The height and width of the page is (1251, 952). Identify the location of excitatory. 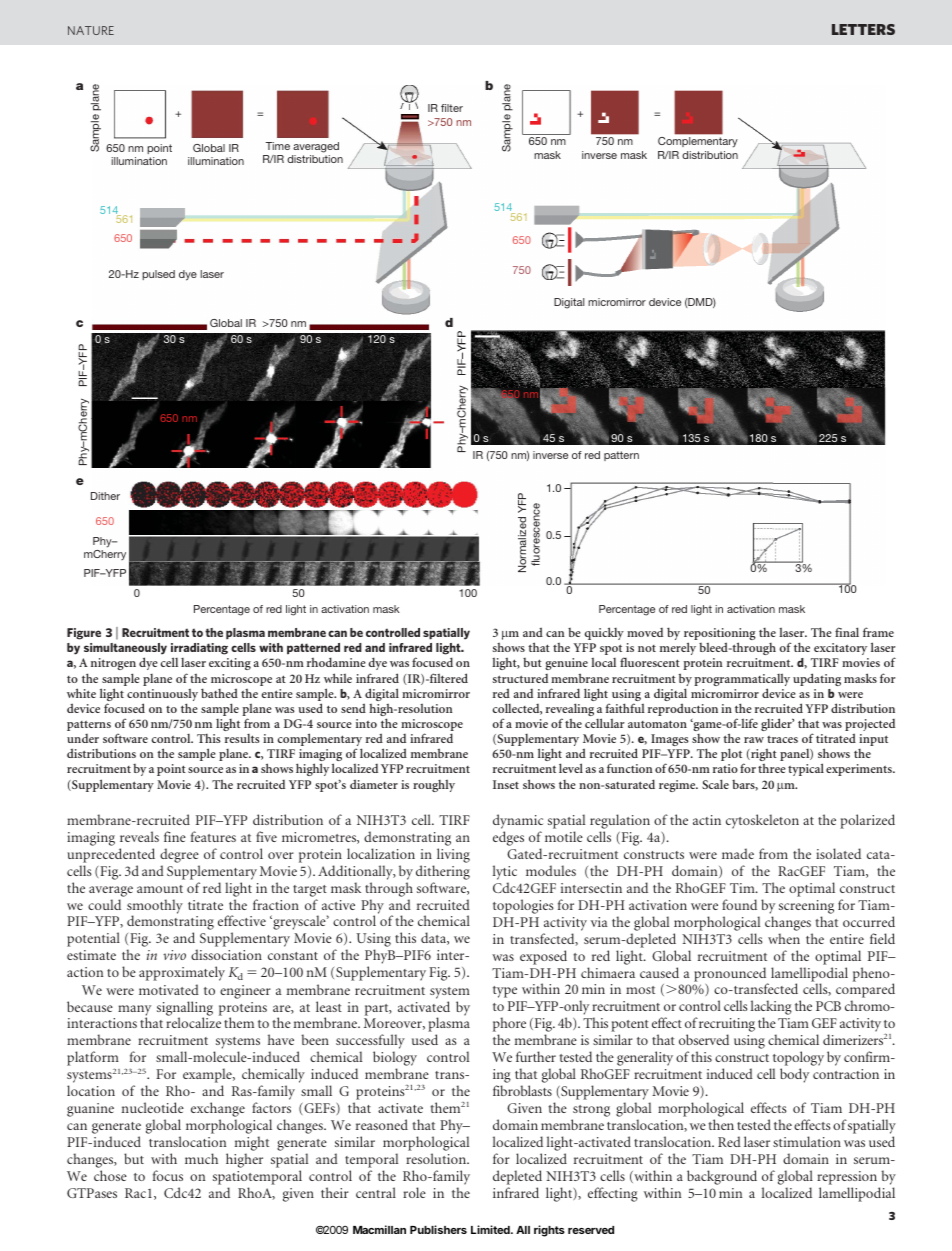
(840, 649).
